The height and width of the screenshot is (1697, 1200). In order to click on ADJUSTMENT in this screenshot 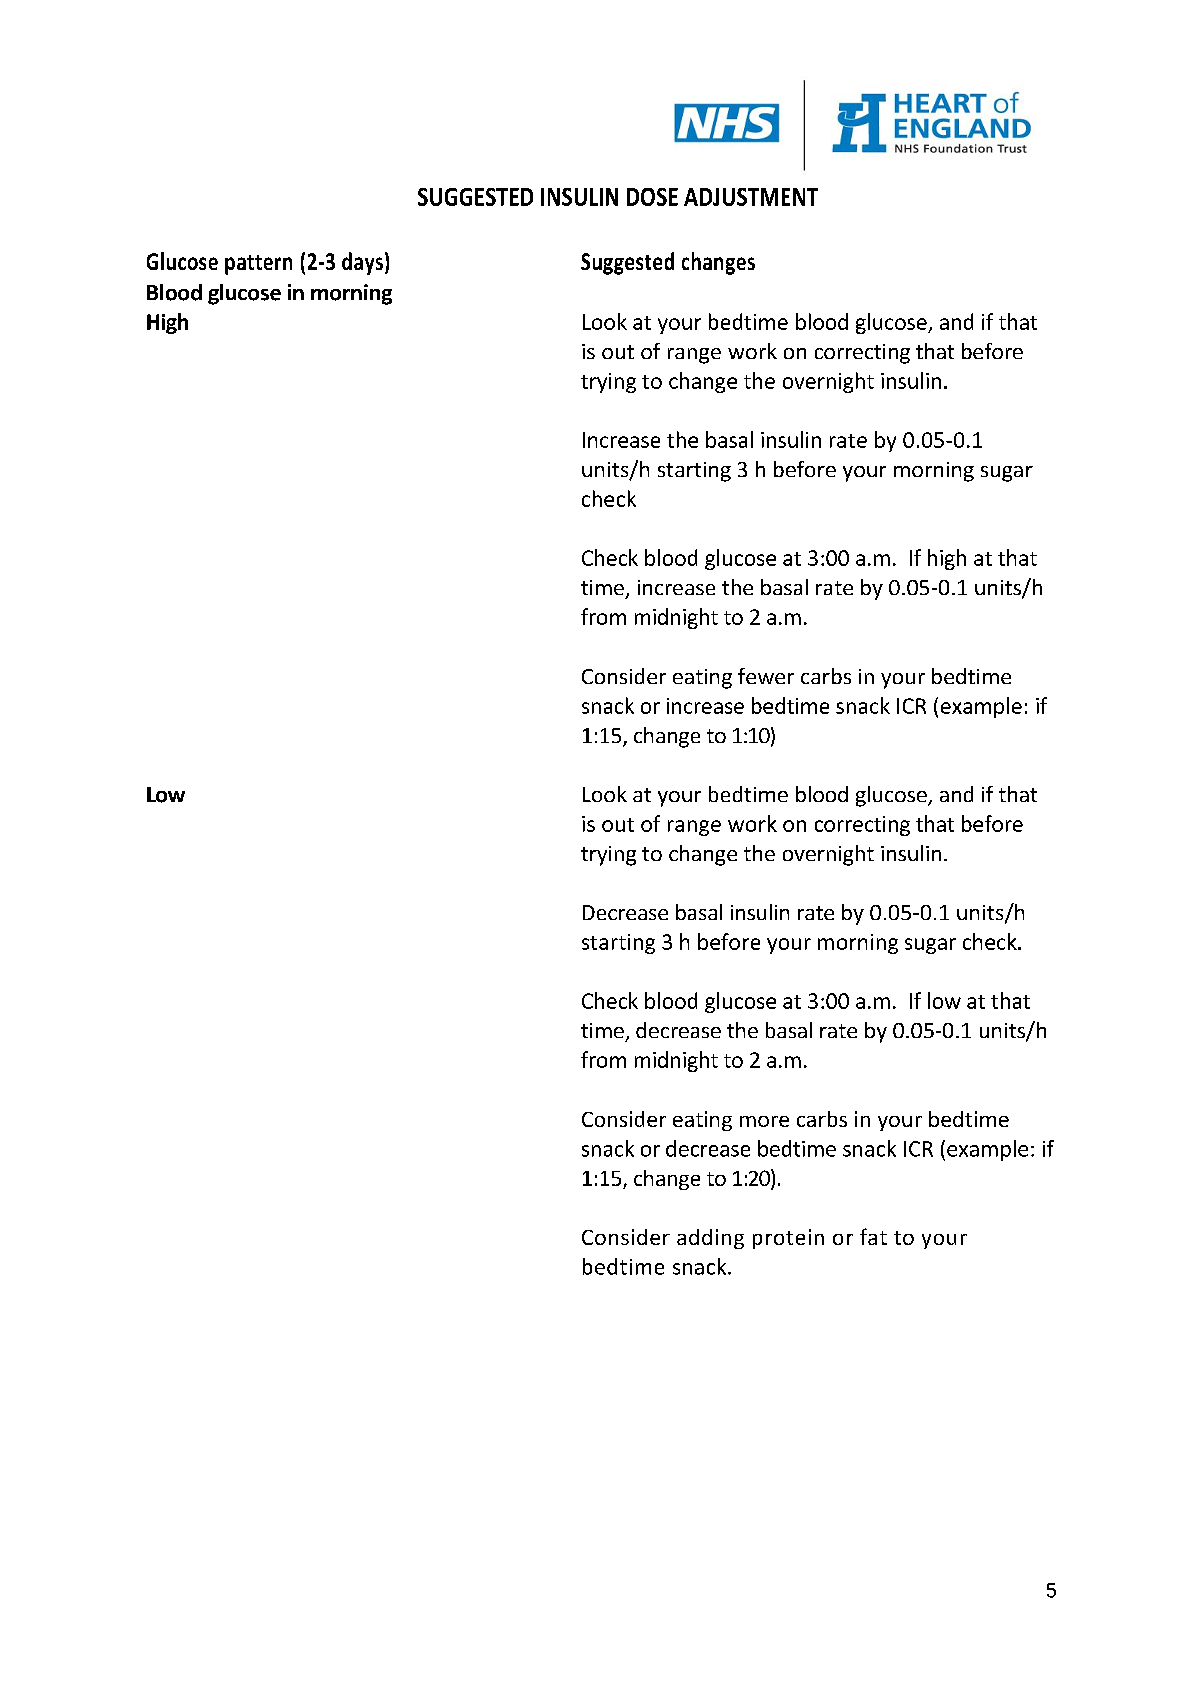, I will do `click(751, 197)`.
